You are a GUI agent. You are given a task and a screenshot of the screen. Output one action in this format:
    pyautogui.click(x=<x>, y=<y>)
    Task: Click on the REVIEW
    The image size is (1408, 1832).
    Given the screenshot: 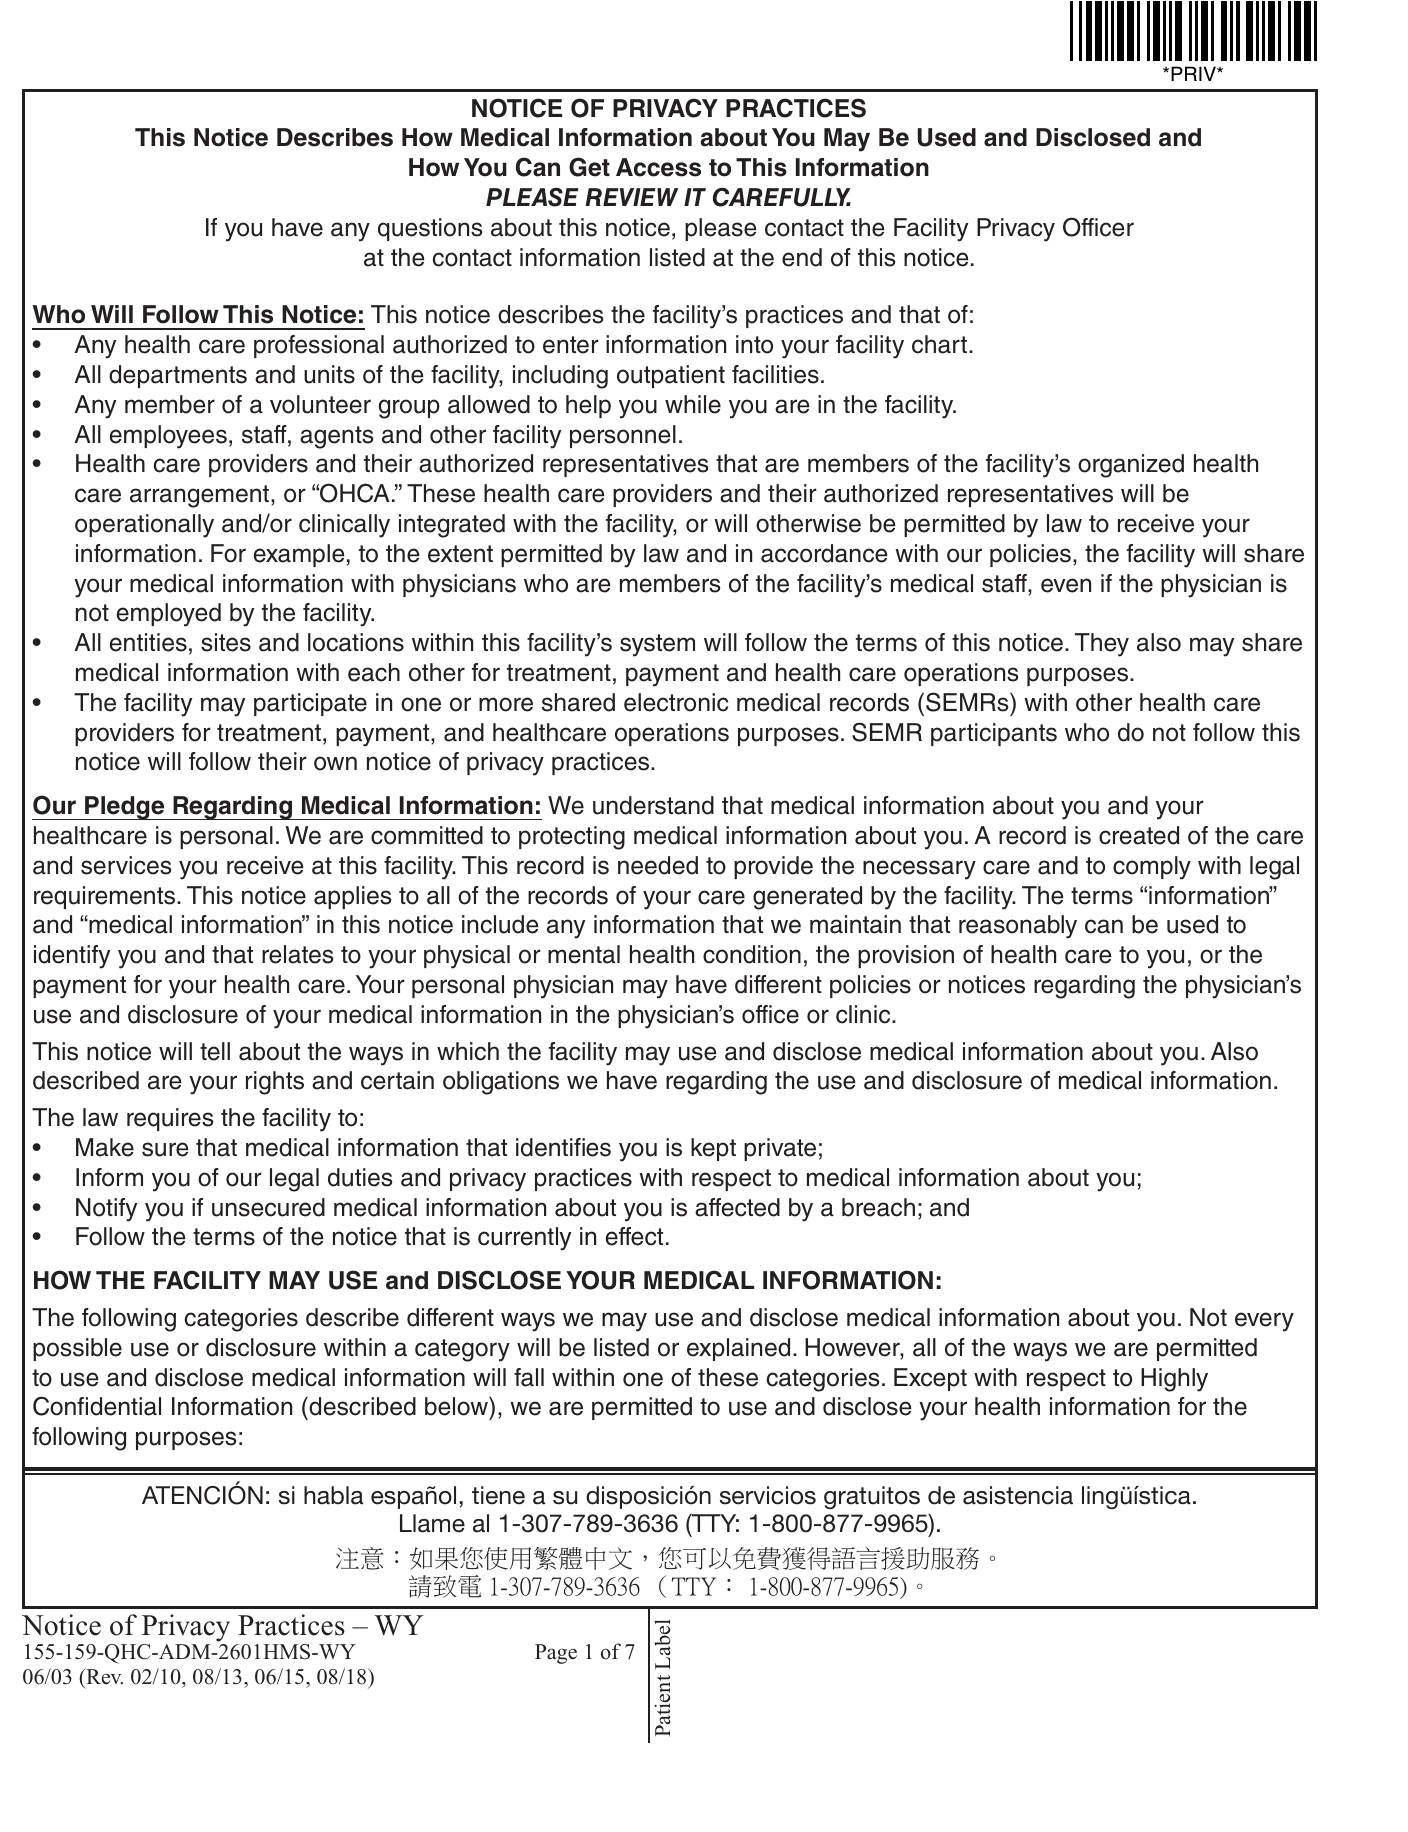 What is the action you would take?
    pyautogui.click(x=631, y=197)
